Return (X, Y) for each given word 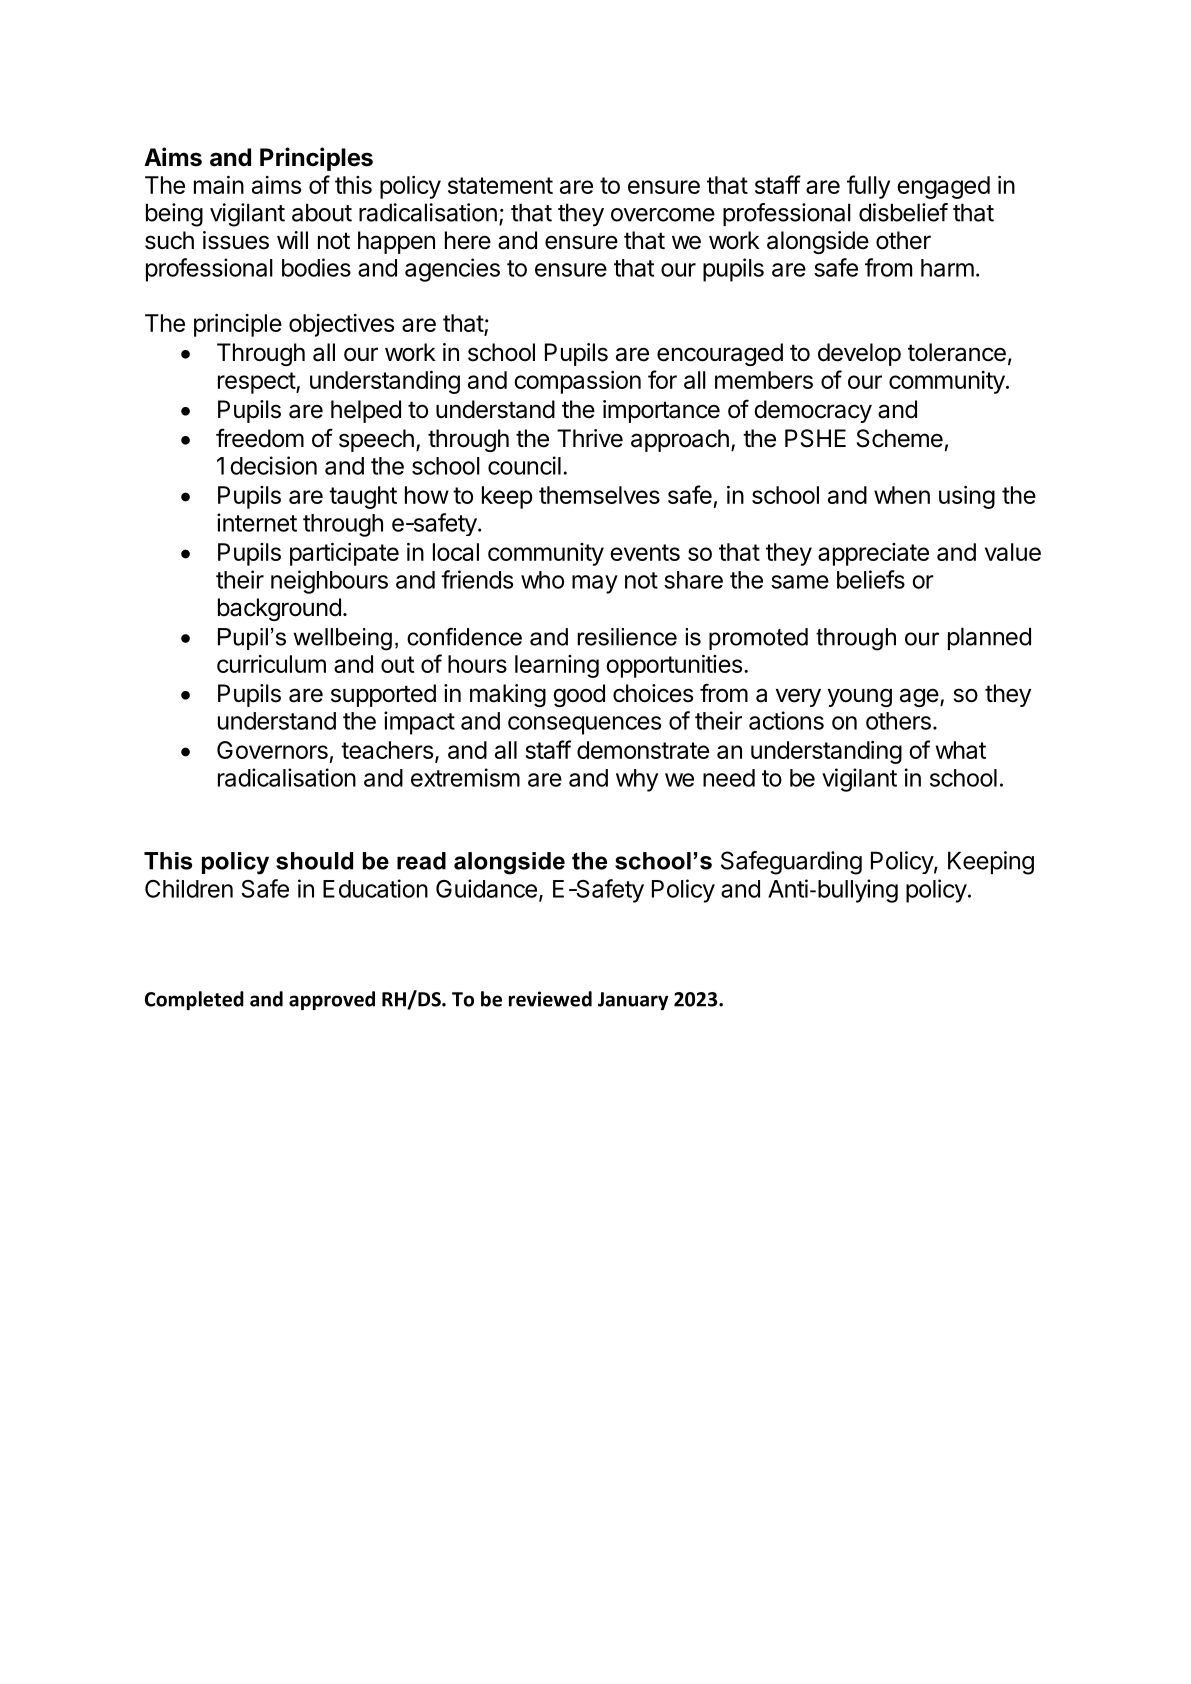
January (633, 1001)
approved (332, 1000)
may (595, 584)
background (279, 609)
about (322, 212)
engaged (943, 187)
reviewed (550, 999)
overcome (663, 215)
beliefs (871, 579)
